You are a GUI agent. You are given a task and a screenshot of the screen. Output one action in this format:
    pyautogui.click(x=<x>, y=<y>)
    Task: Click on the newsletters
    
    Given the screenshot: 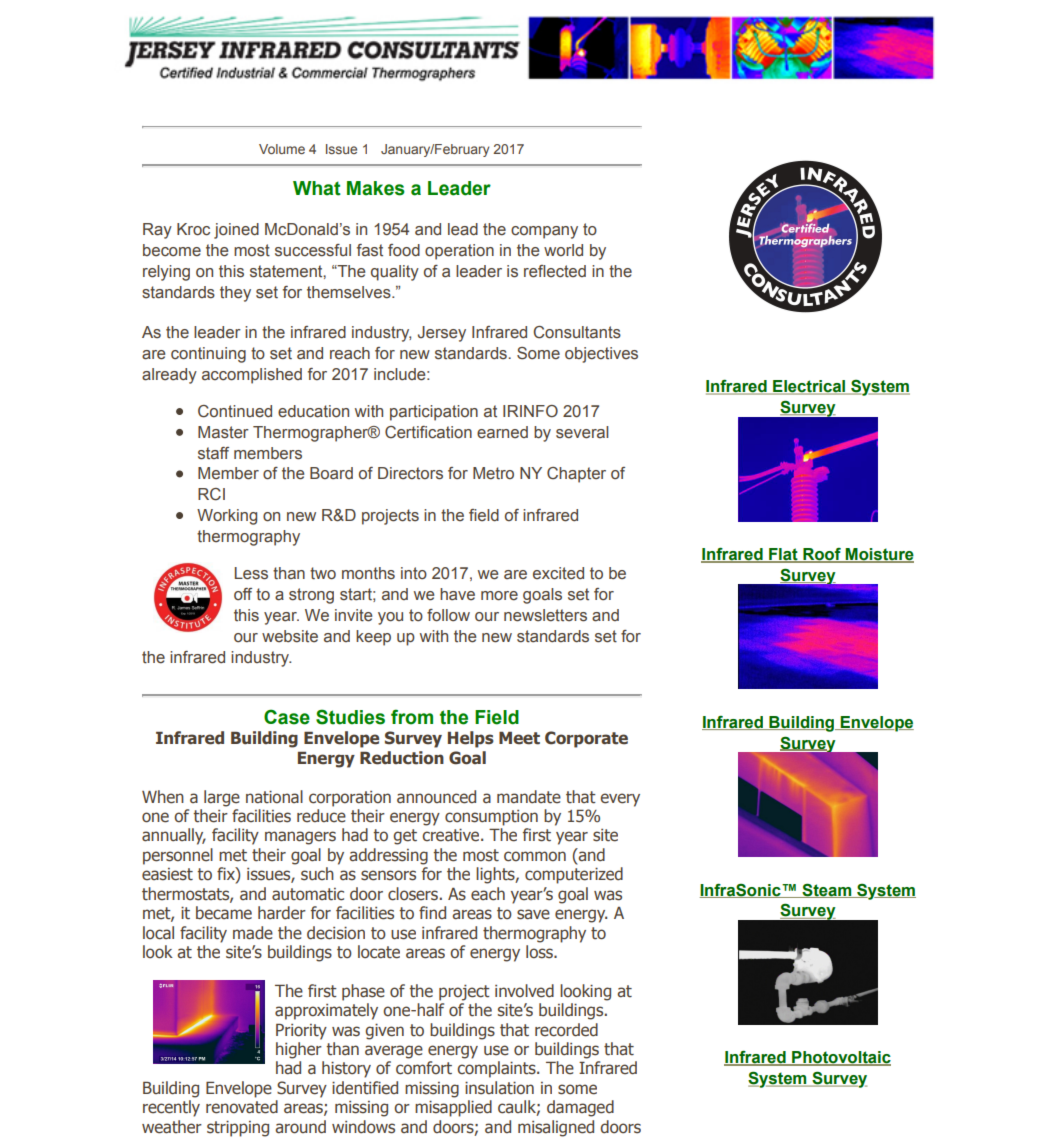 What is the action you would take?
    pyautogui.click(x=545, y=615)
